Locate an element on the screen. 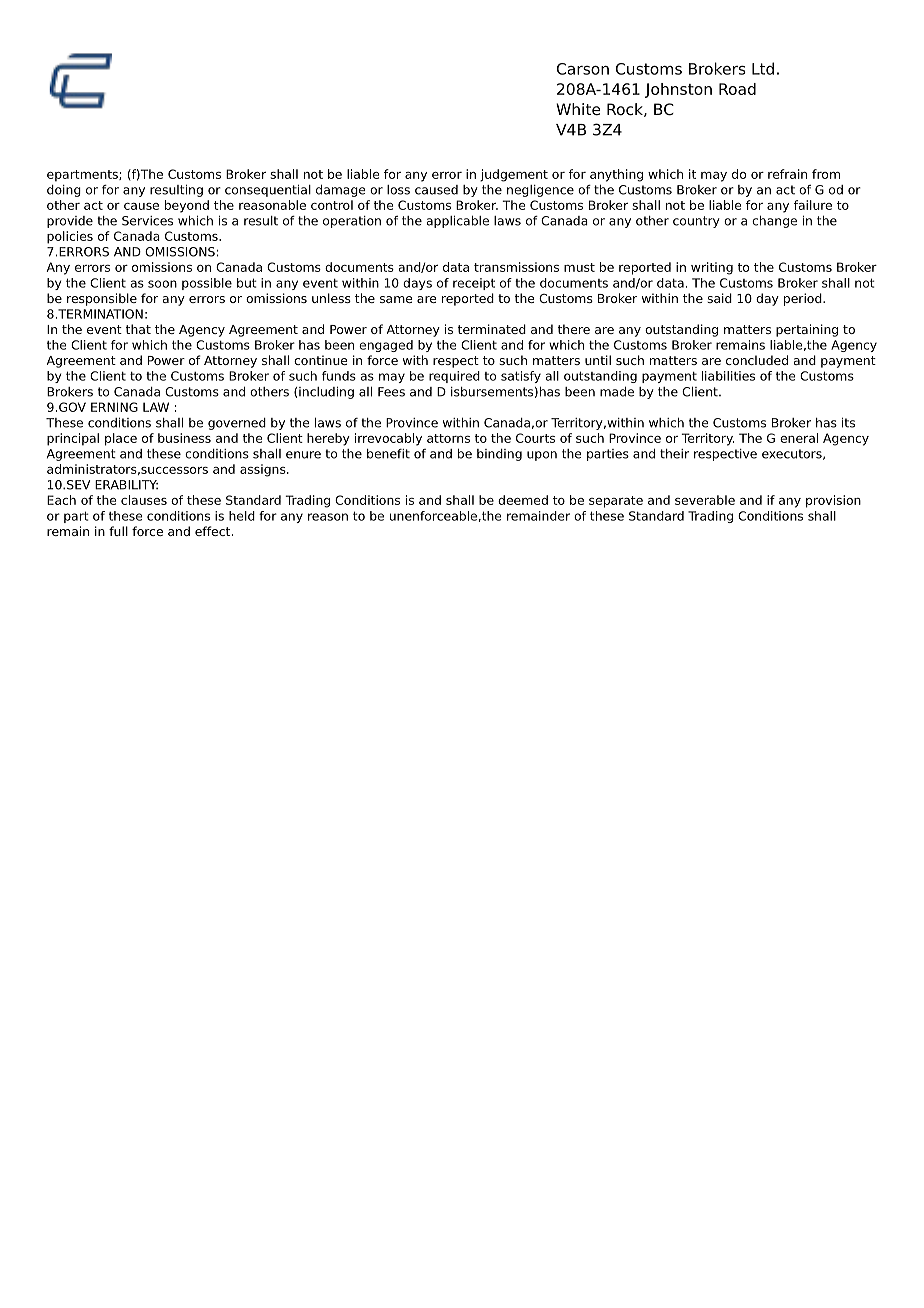  change is located at coordinates (774, 222).
